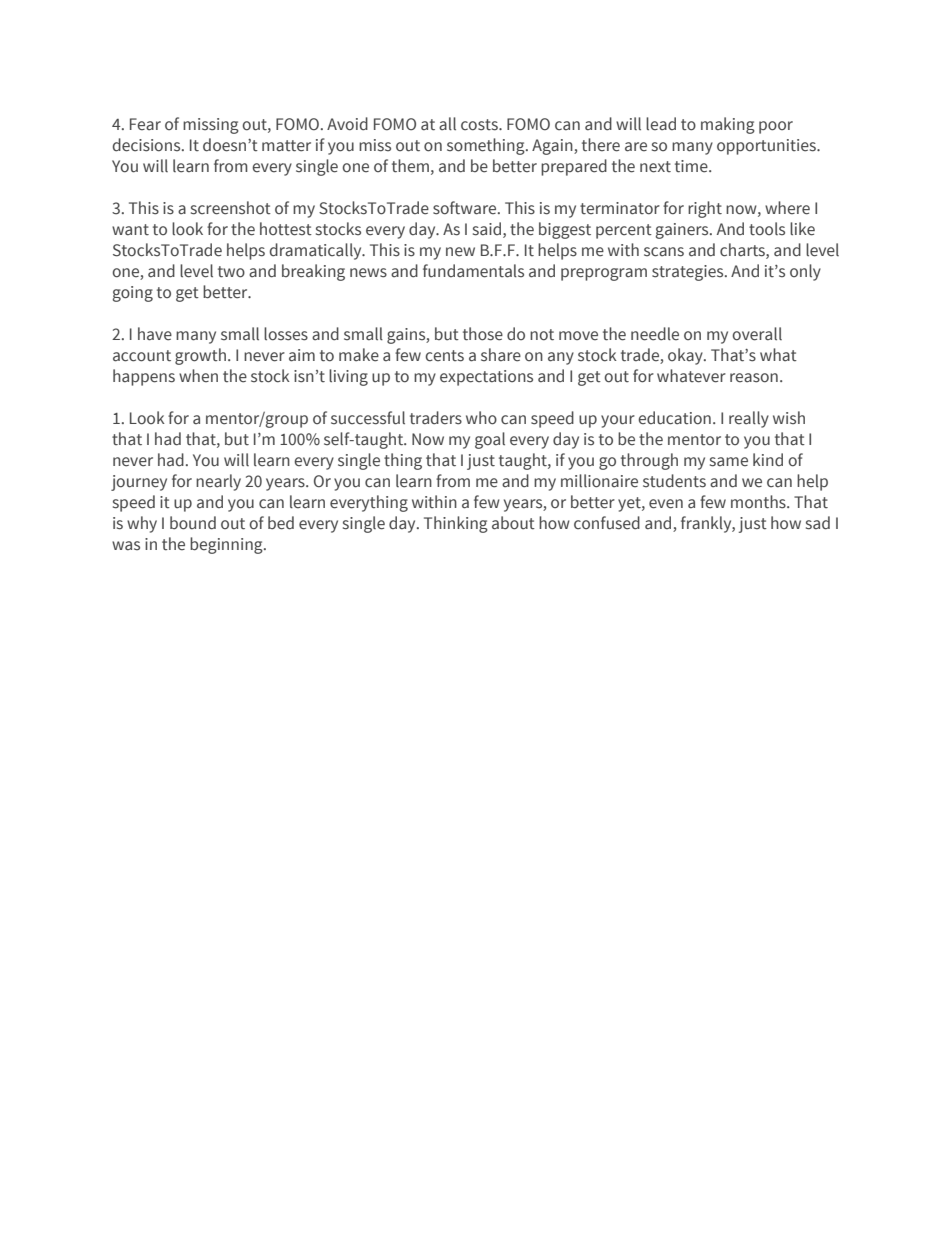 Image resolution: width=952 pixels, height=1233 pixels. I want to click on nearly, so click(218, 482).
